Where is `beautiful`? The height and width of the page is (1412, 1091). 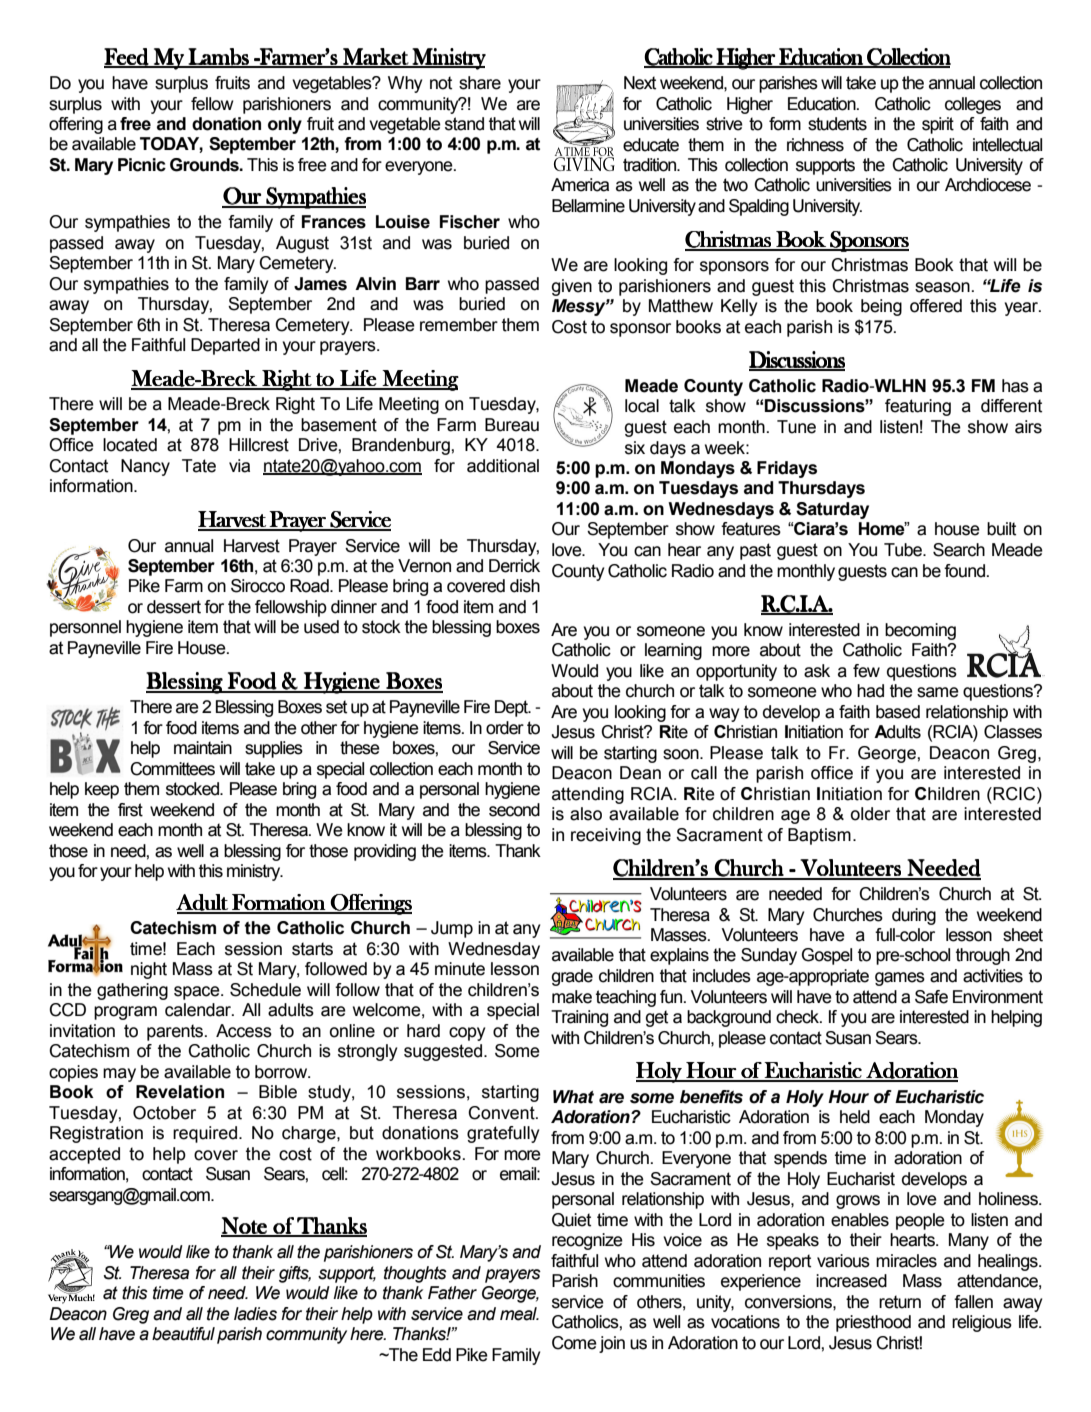
beautiful is located at coordinates (183, 1334).
